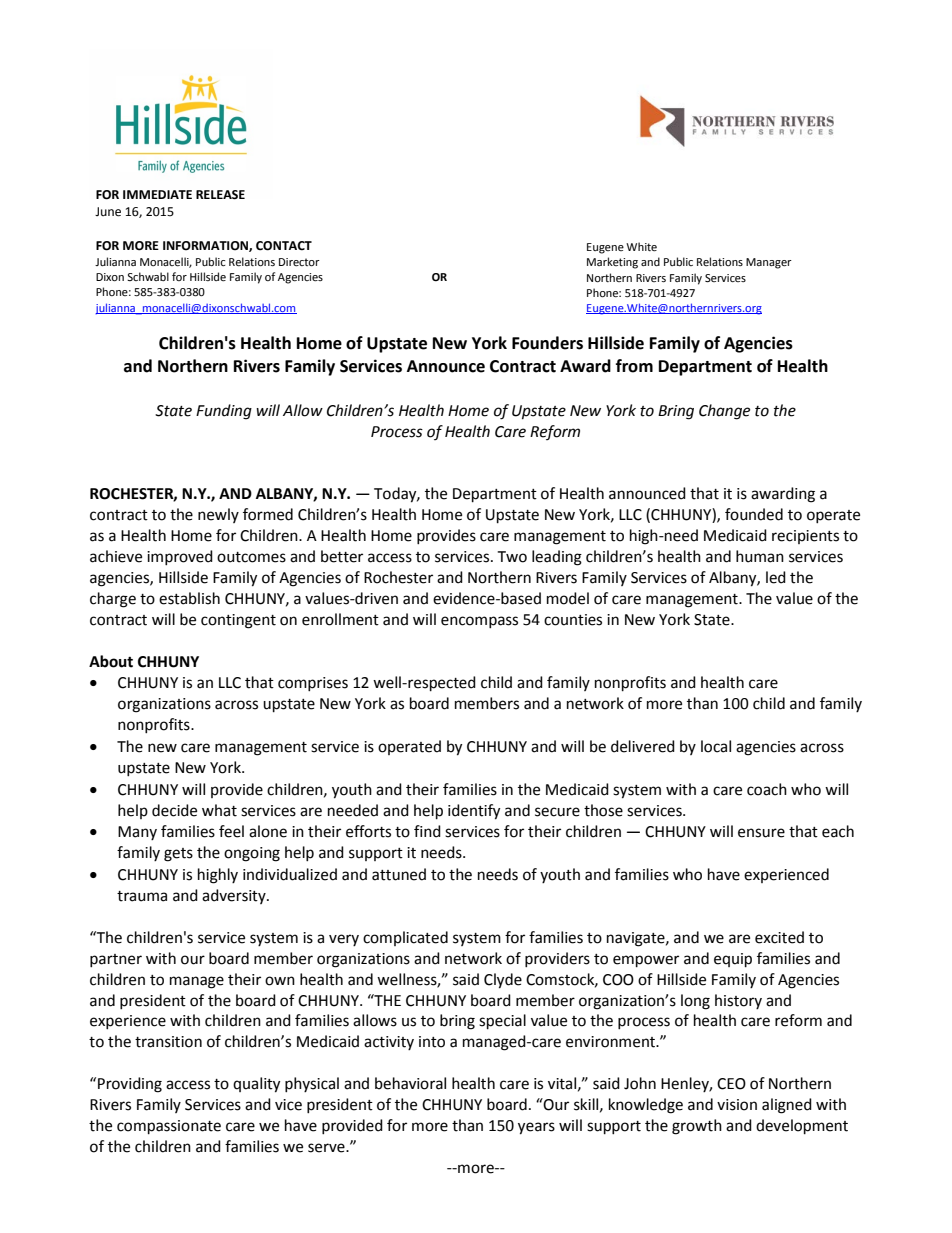  I want to click on from, so click(634, 366).
